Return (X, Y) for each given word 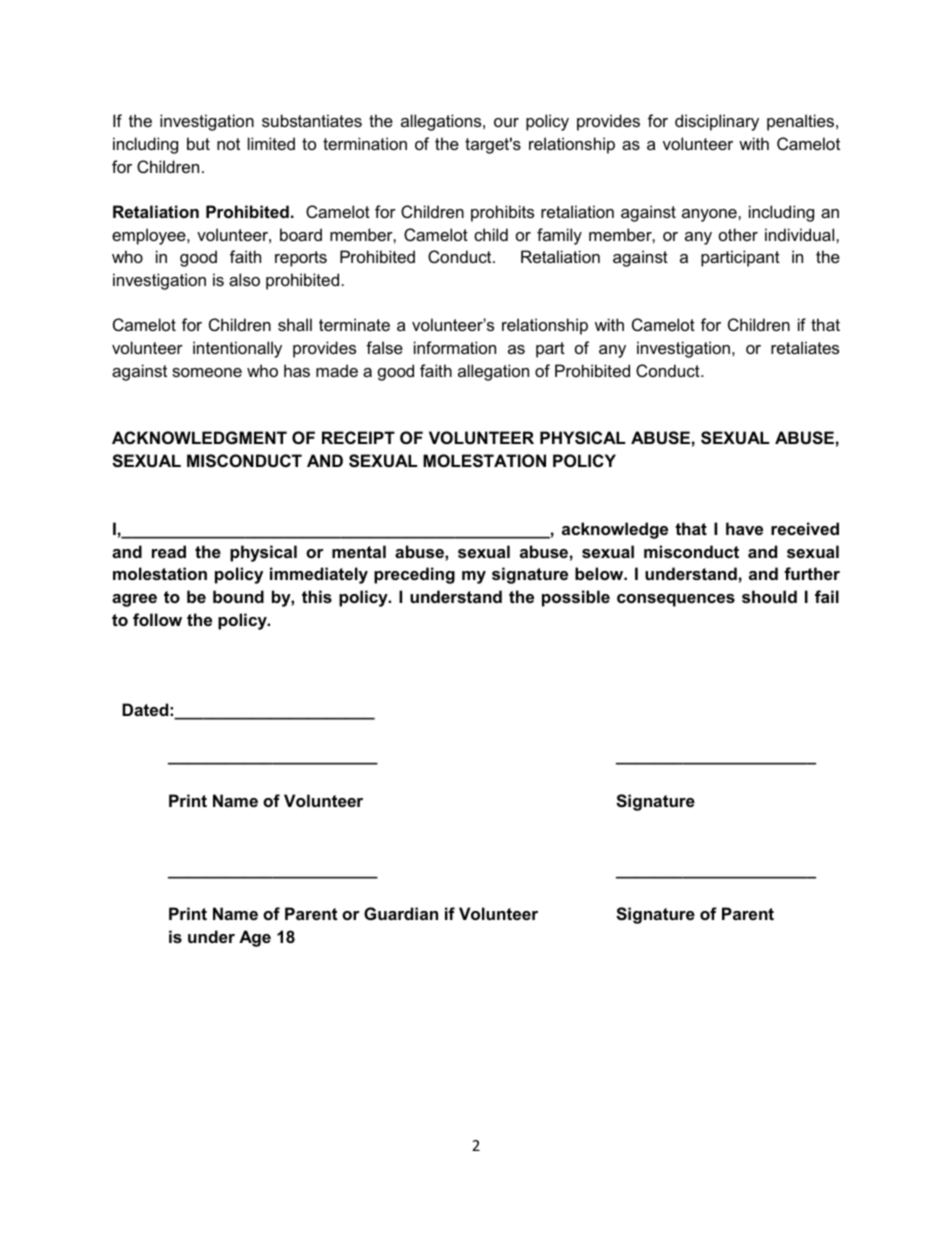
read (169, 551)
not (228, 144)
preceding (414, 575)
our (506, 122)
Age (255, 938)
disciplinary (717, 122)
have (744, 528)
